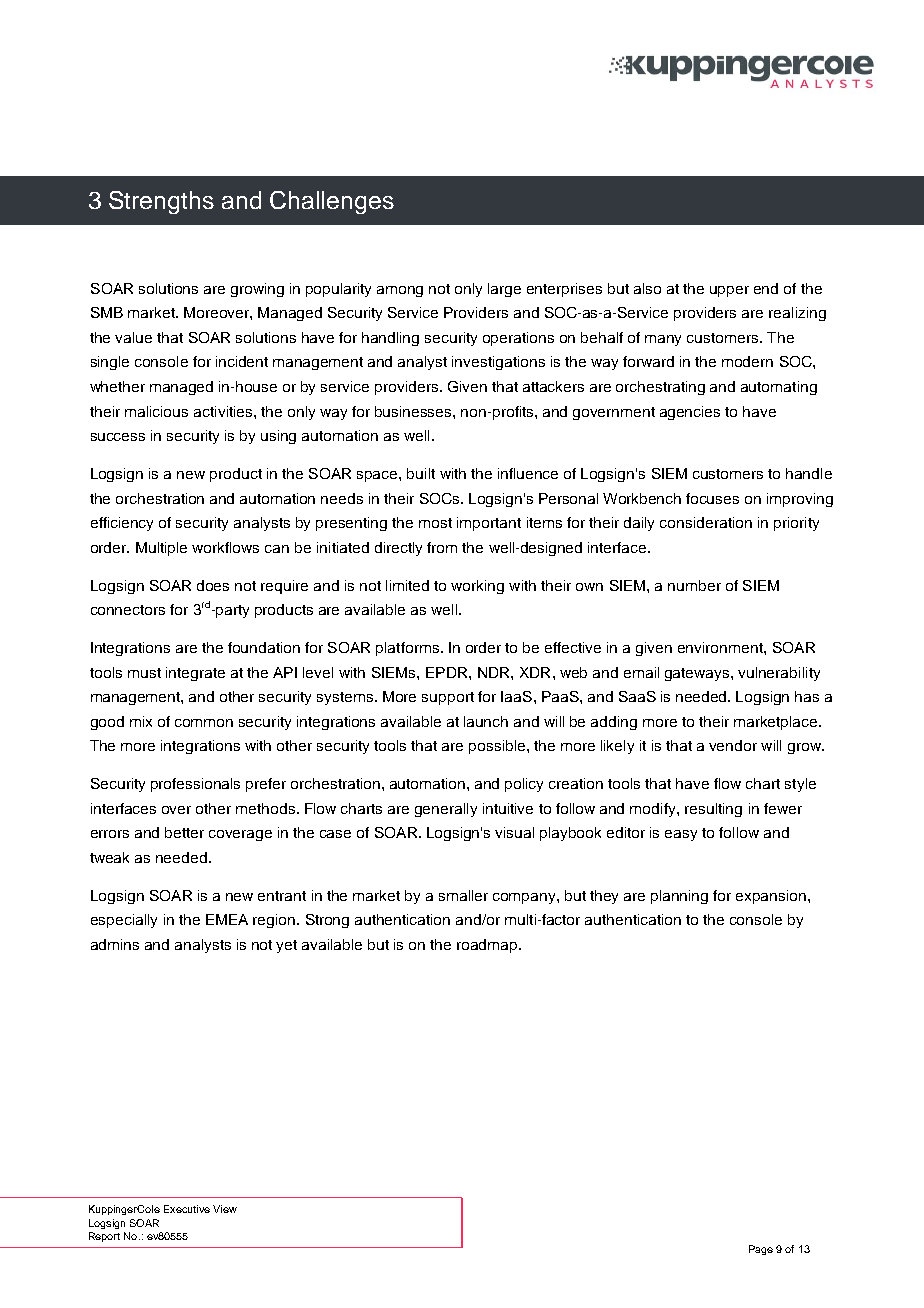  Describe the element at coordinates (679, 897) in the screenshot. I see `planning` at that location.
